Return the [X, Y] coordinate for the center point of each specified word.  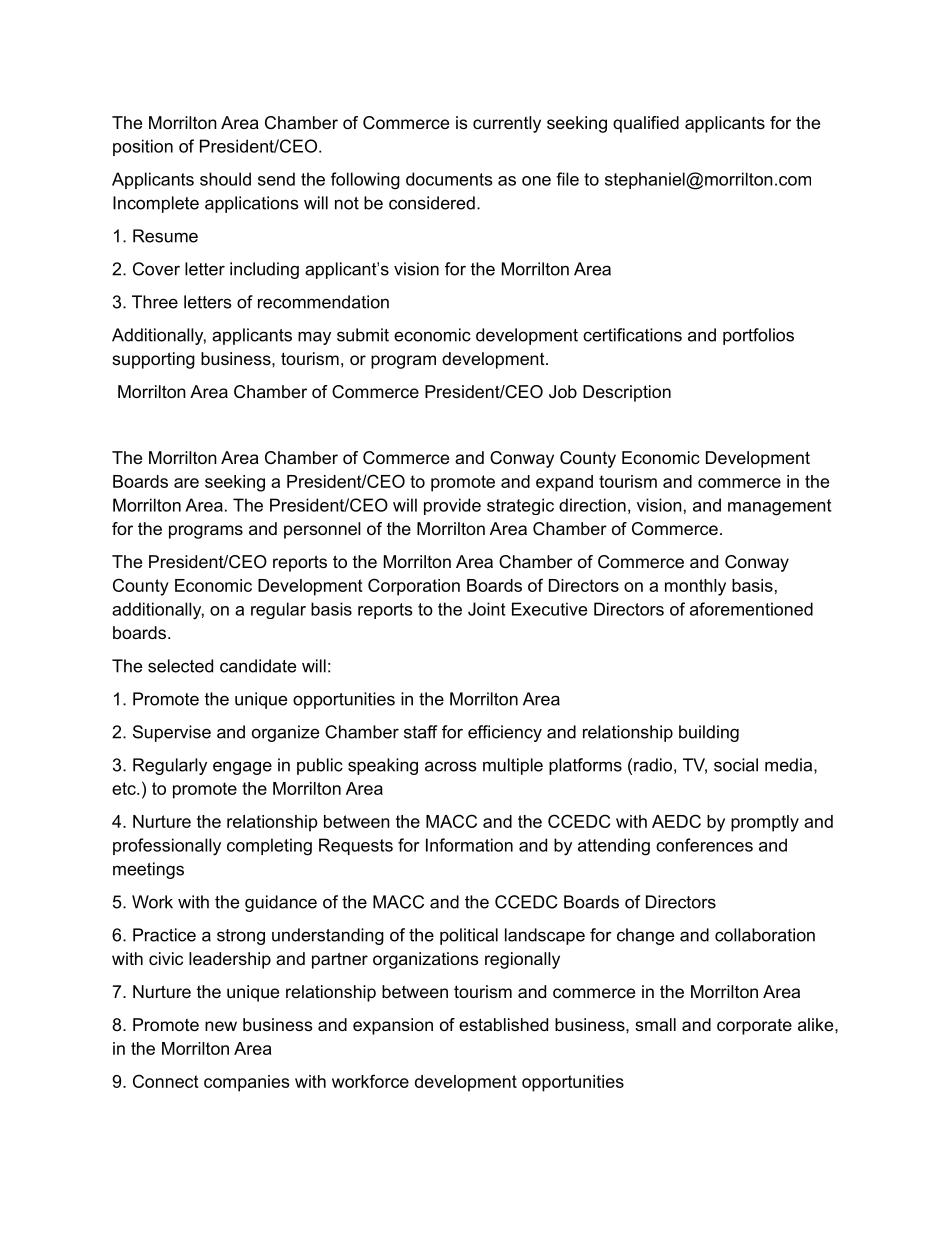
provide [452, 506]
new [221, 1026]
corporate [754, 1027]
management [779, 507]
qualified [646, 124]
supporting [153, 360]
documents [449, 179]
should [225, 179]
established [503, 1024]
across [451, 766]
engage [242, 768]
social [736, 765]
